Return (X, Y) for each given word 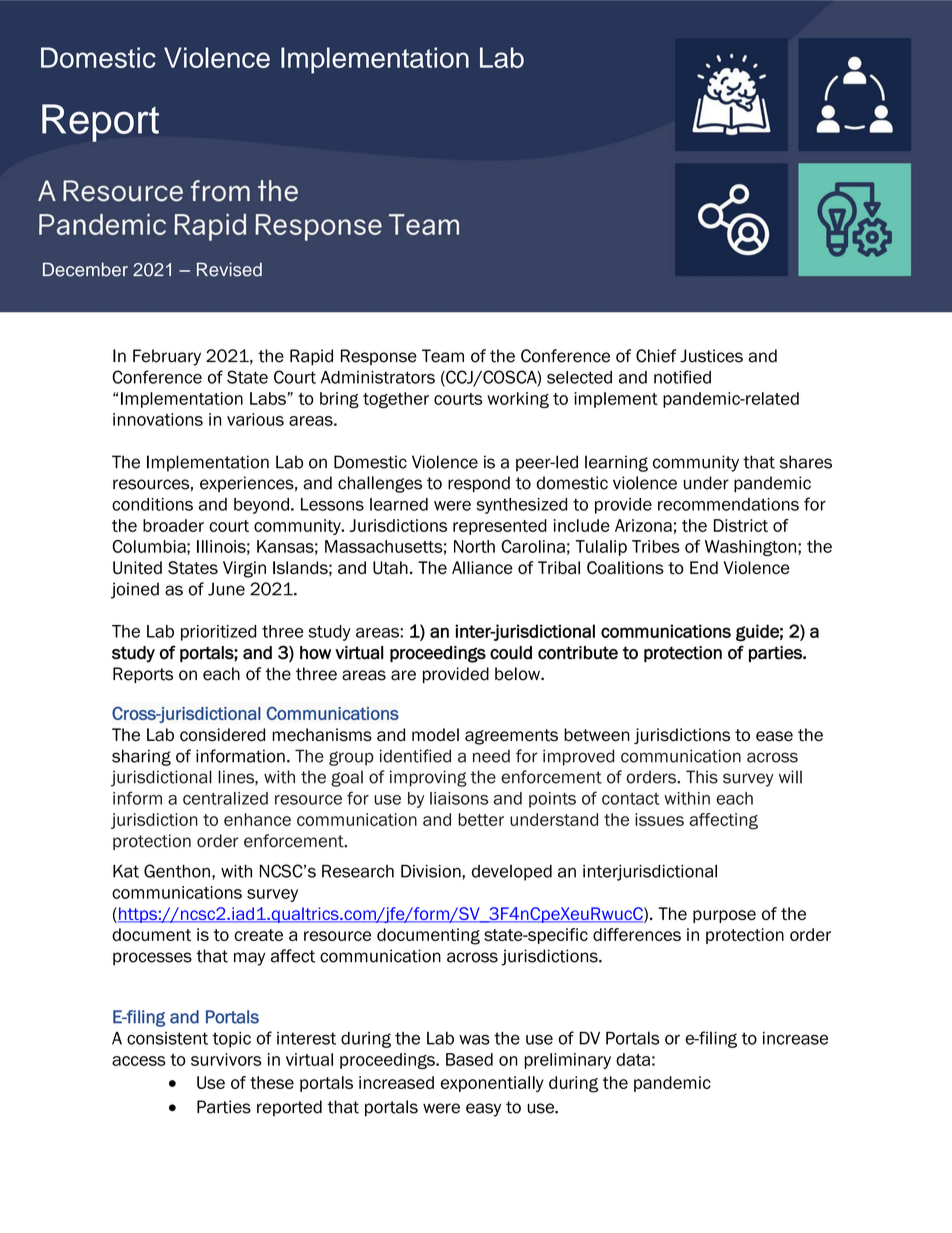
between (597, 735)
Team (443, 356)
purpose (724, 916)
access (139, 1061)
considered (222, 735)
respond (479, 484)
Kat (126, 871)
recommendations (728, 504)
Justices (711, 356)
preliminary (567, 1061)
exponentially (492, 1084)
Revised (229, 269)
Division (432, 872)
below (518, 674)
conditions (152, 504)
